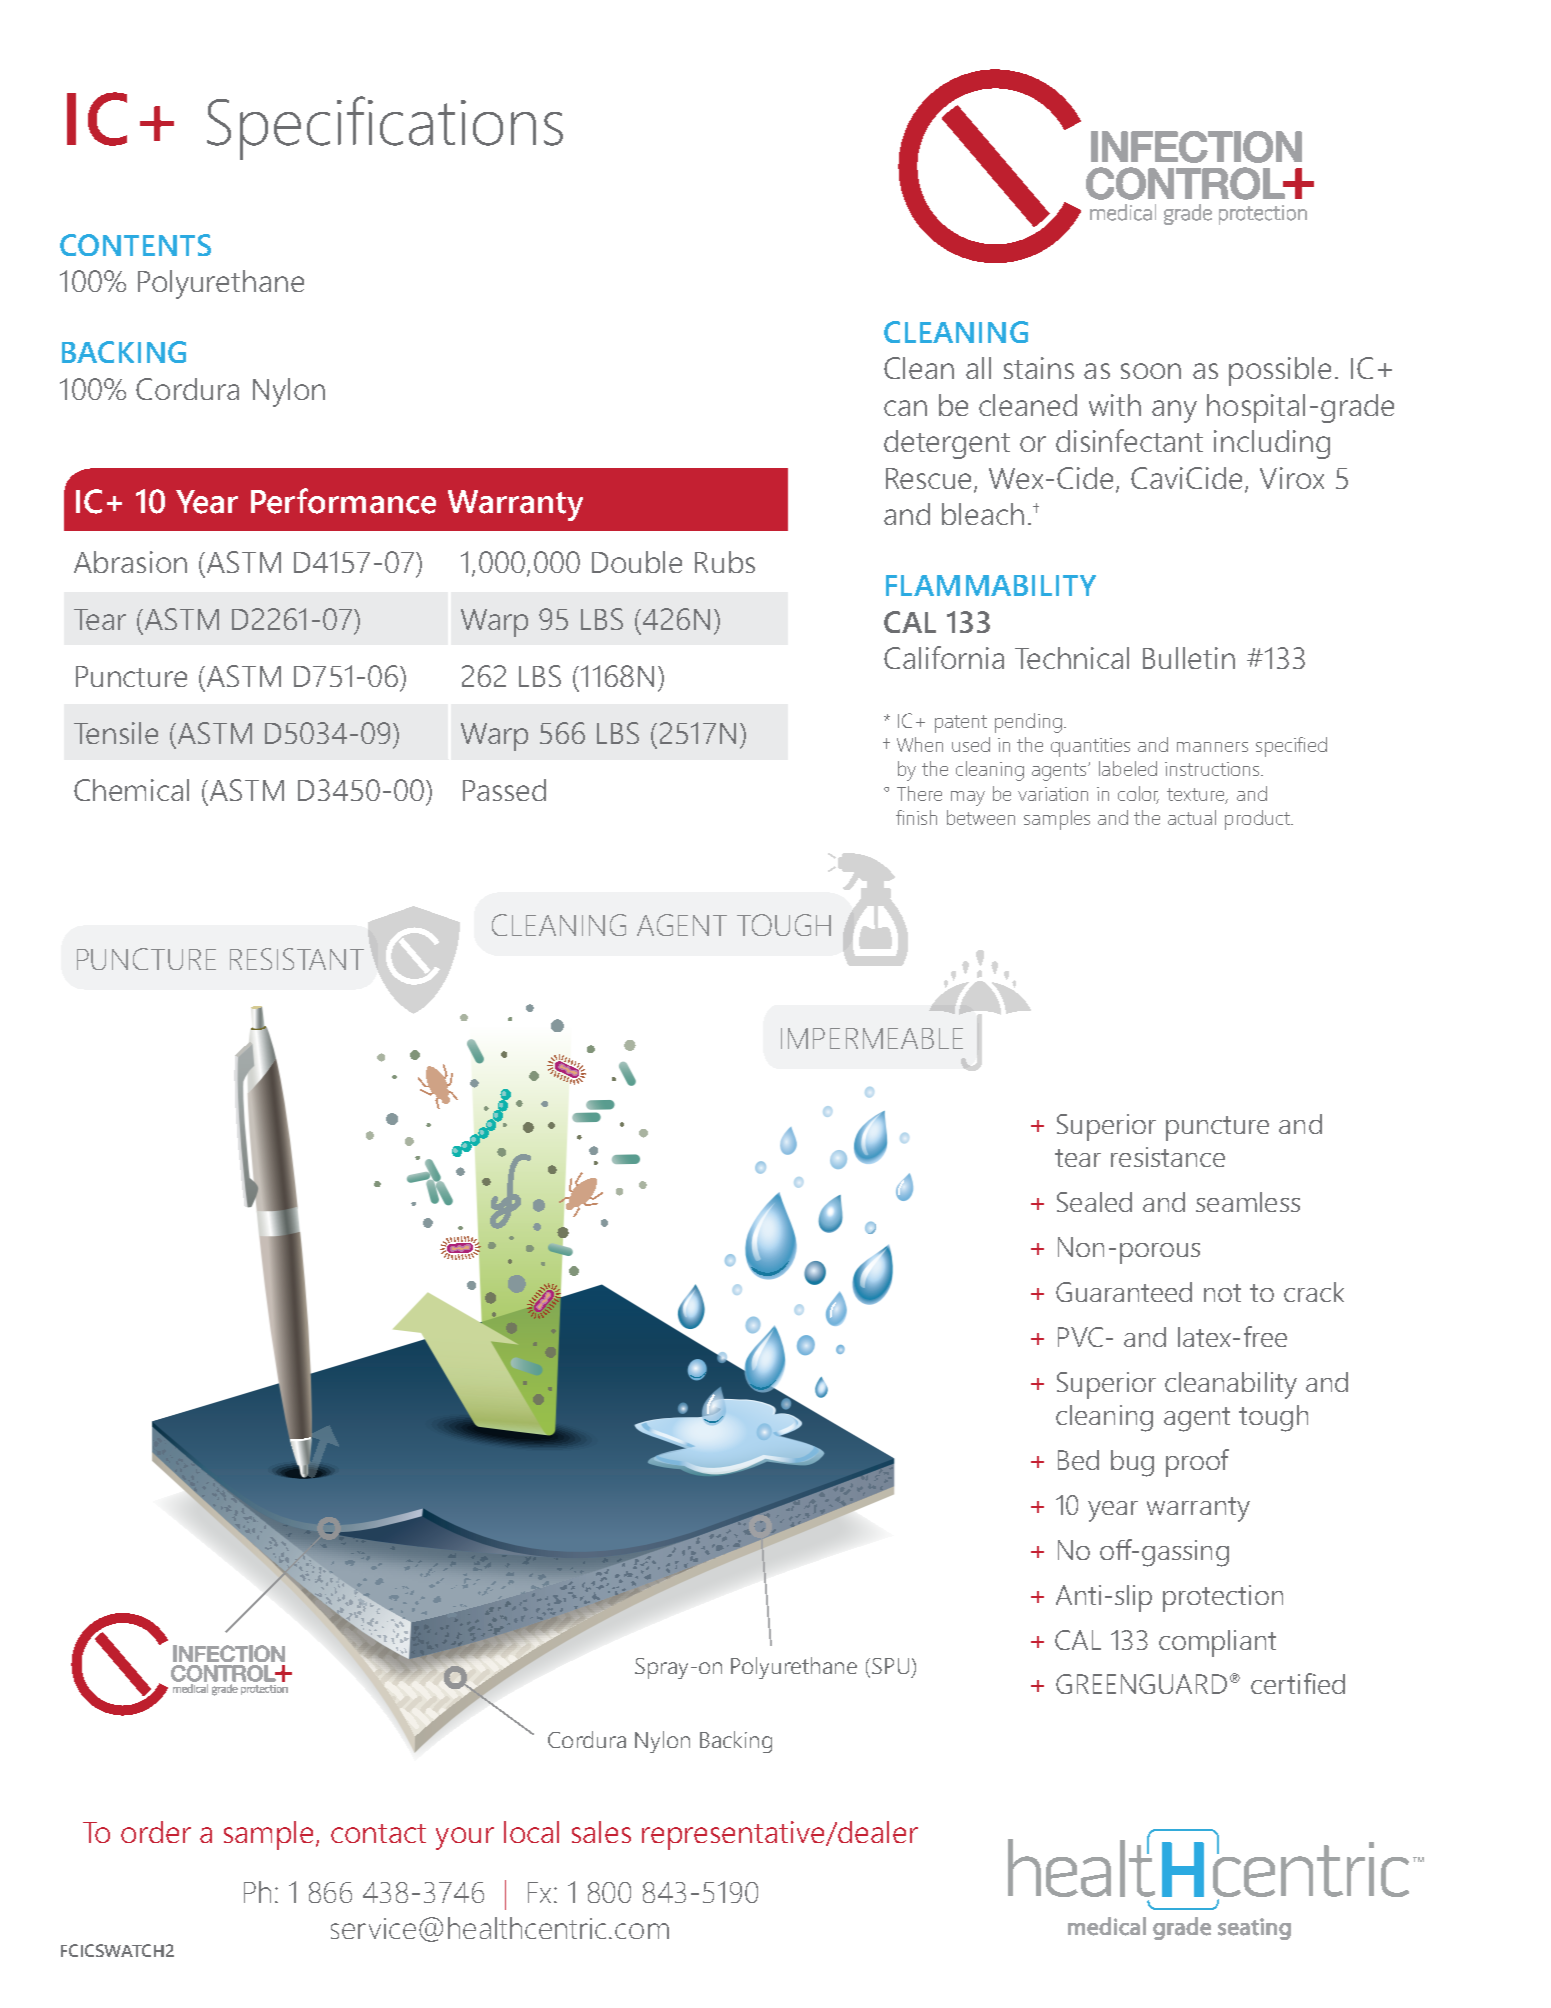  I want to click on order, so click(156, 1832).
